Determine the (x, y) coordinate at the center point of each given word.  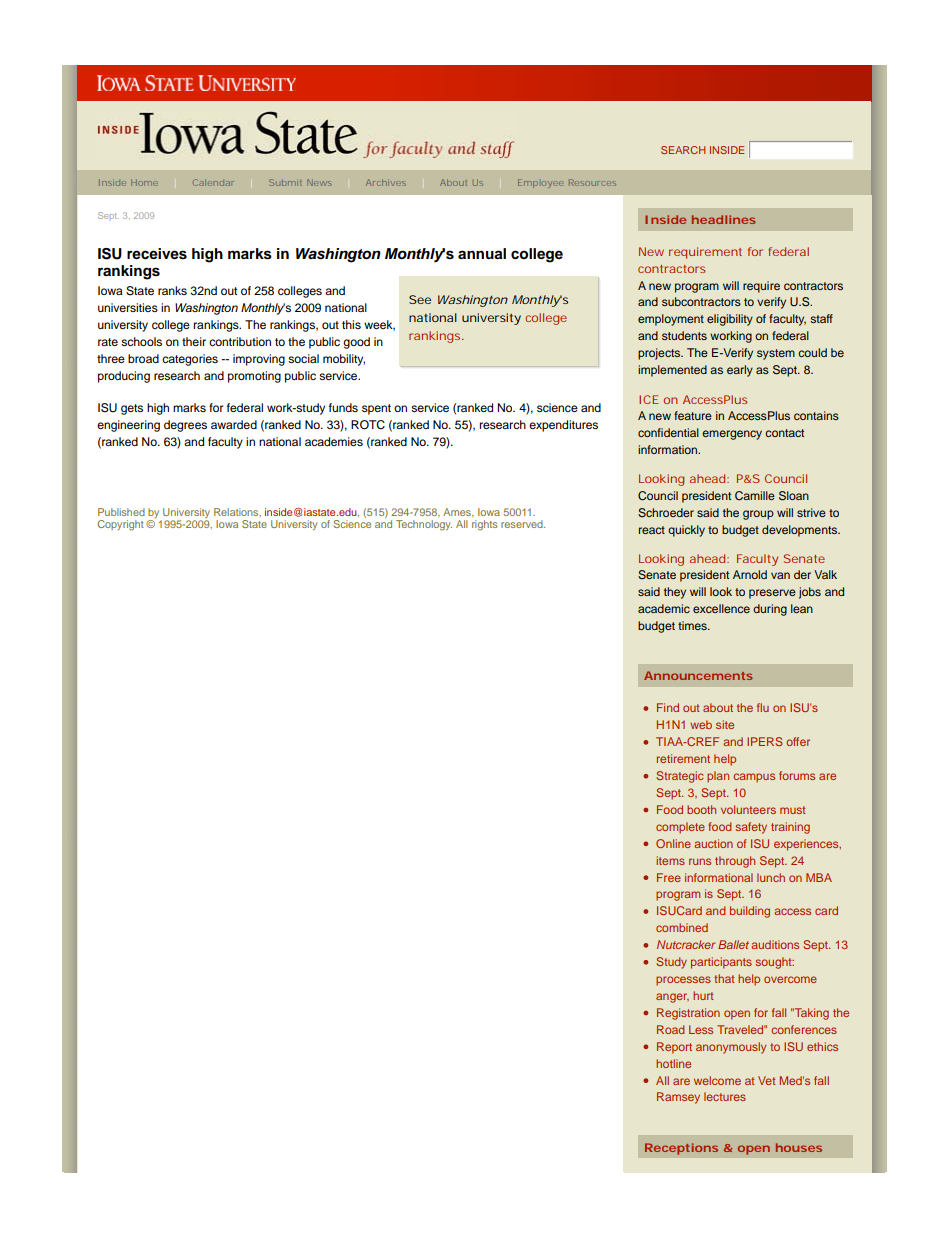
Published (121, 512)
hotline (673, 1063)
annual (482, 253)
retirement (683, 758)
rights (485, 525)
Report (674, 1048)
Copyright (121, 525)
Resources (592, 182)
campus (754, 778)
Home (144, 182)
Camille (755, 496)
